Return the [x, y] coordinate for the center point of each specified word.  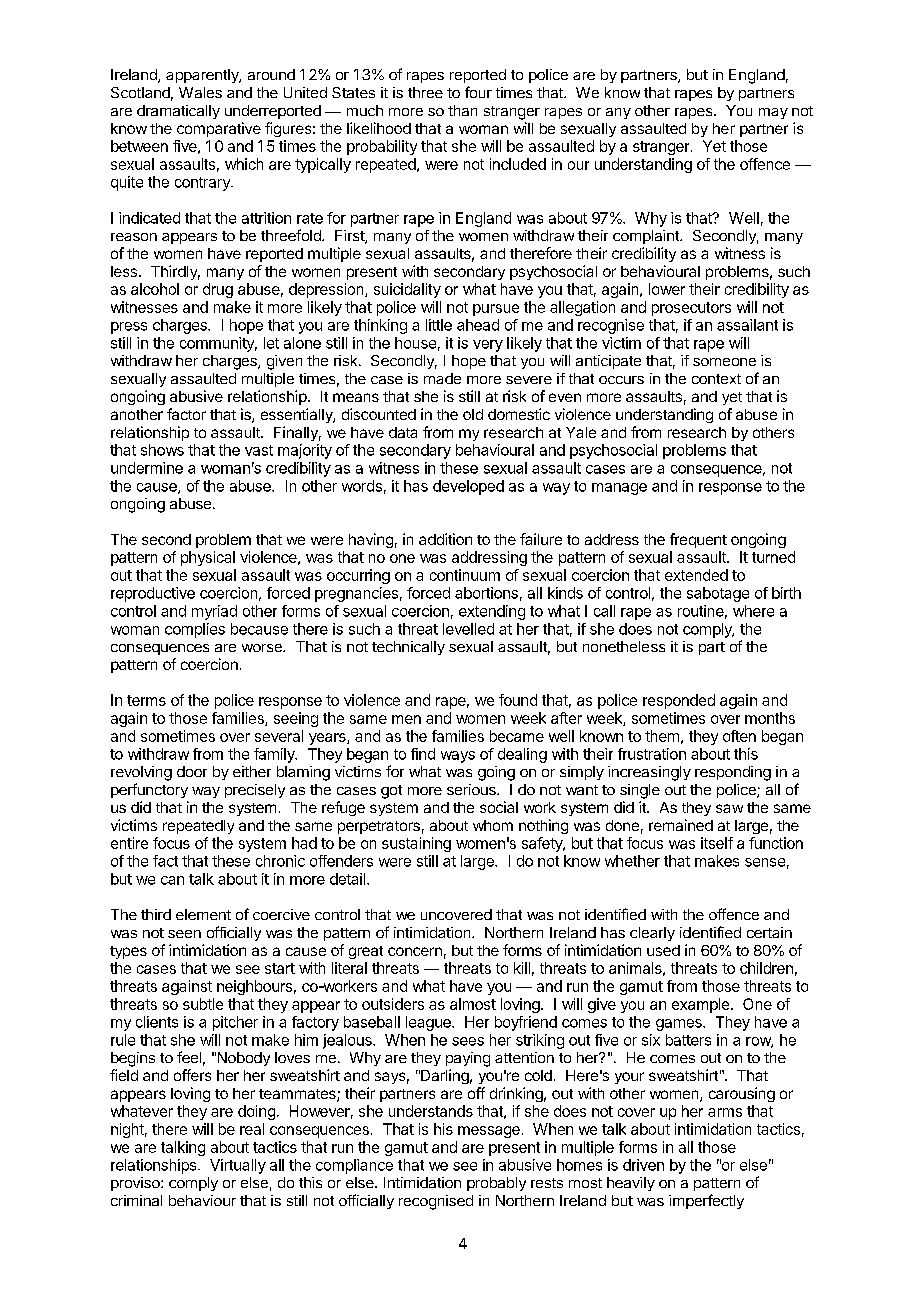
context [716, 379]
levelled [468, 629]
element [203, 914]
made [442, 378]
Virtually [238, 1166]
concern [415, 951]
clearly [652, 934]
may [773, 113]
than [462, 110]
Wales [200, 92]
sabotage [718, 594]
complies [195, 630]
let [271, 343]
